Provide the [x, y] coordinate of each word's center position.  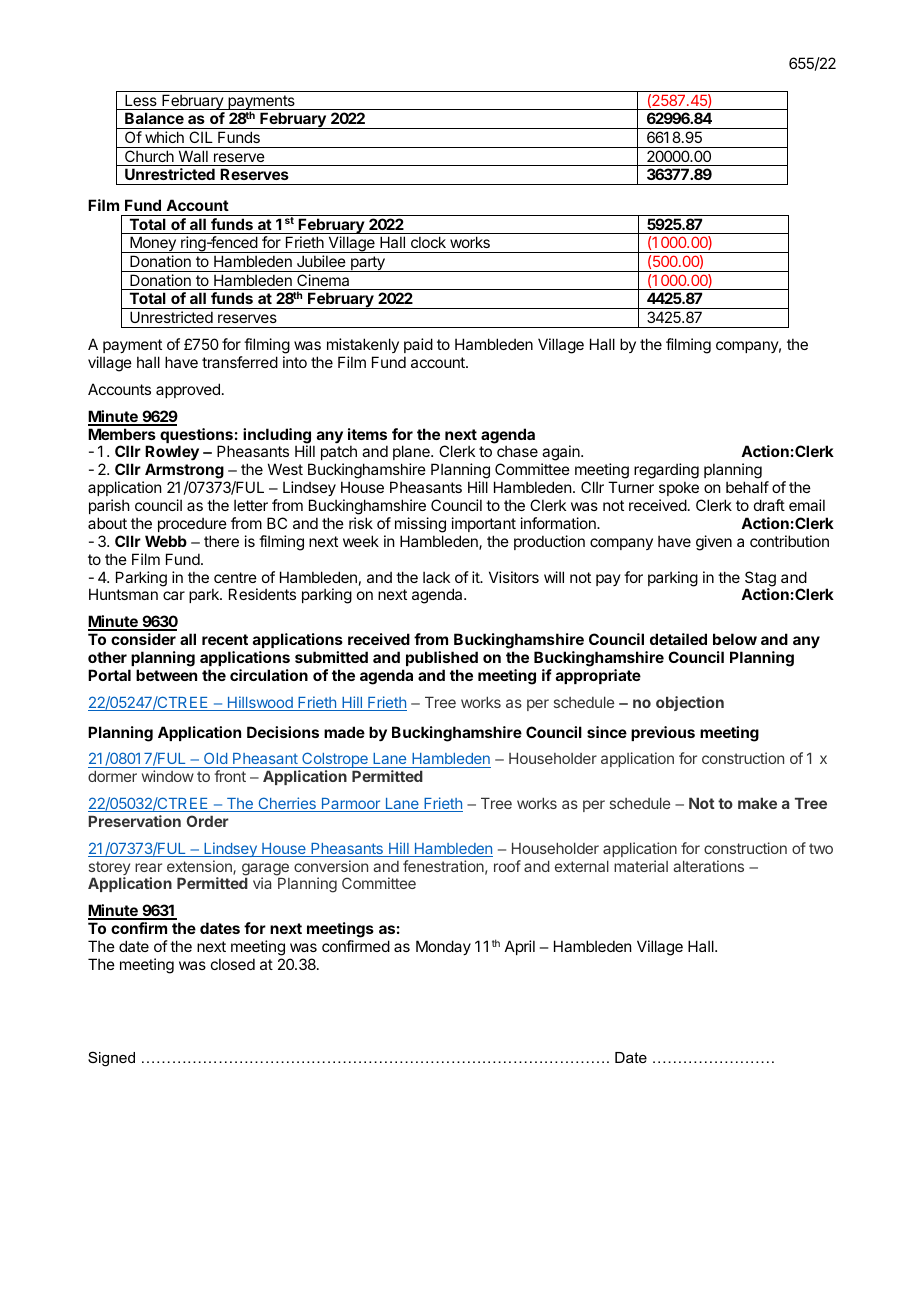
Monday [443, 947]
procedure [192, 524]
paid [418, 345]
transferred [240, 362]
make [757, 803]
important [484, 524]
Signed [111, 1059]
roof [507, 866]
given [714, 543]
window [168, 776]
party [368, 264]
